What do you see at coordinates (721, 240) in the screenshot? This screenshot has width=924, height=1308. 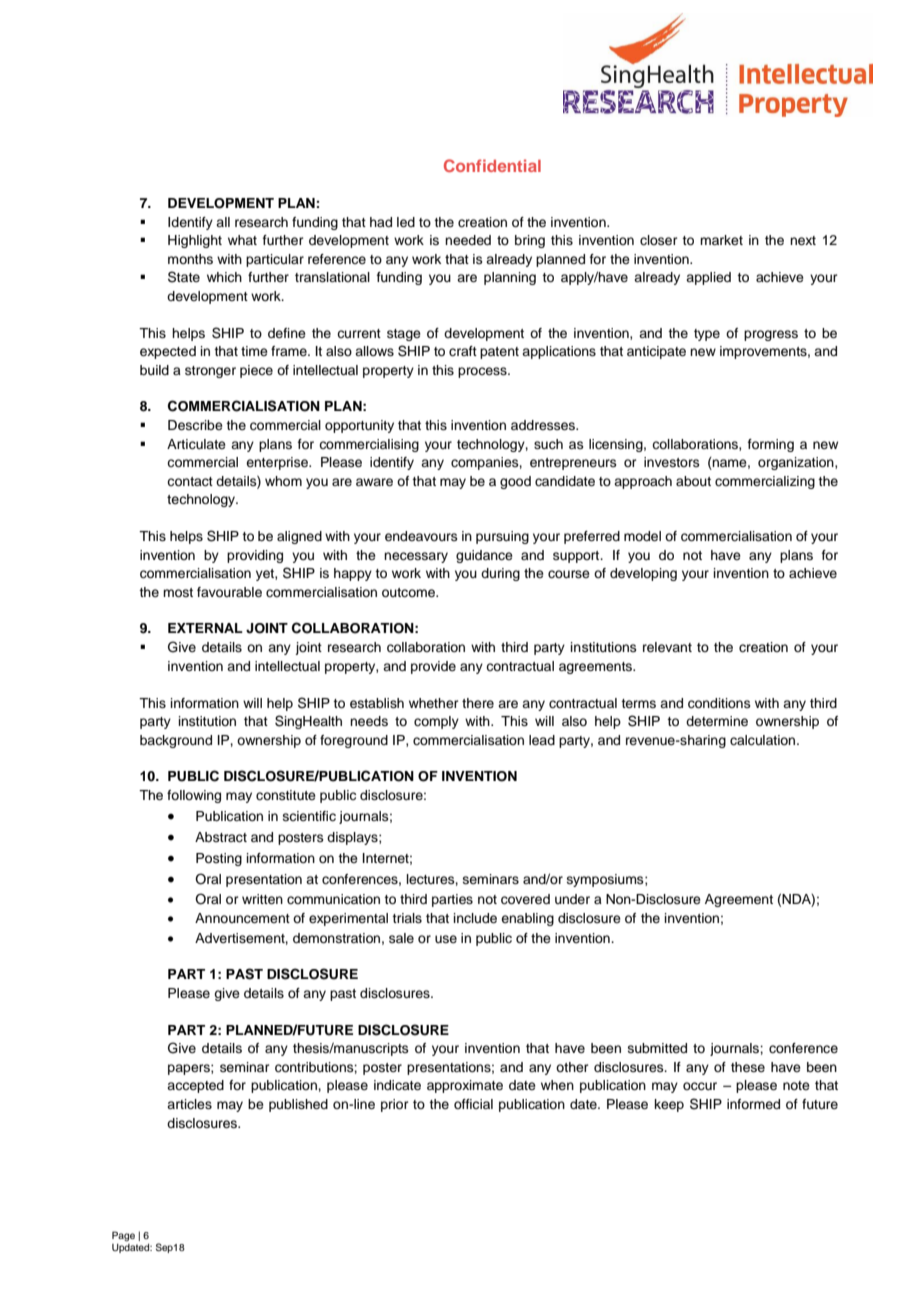 I see `market` at bounding box center [721, 240].
